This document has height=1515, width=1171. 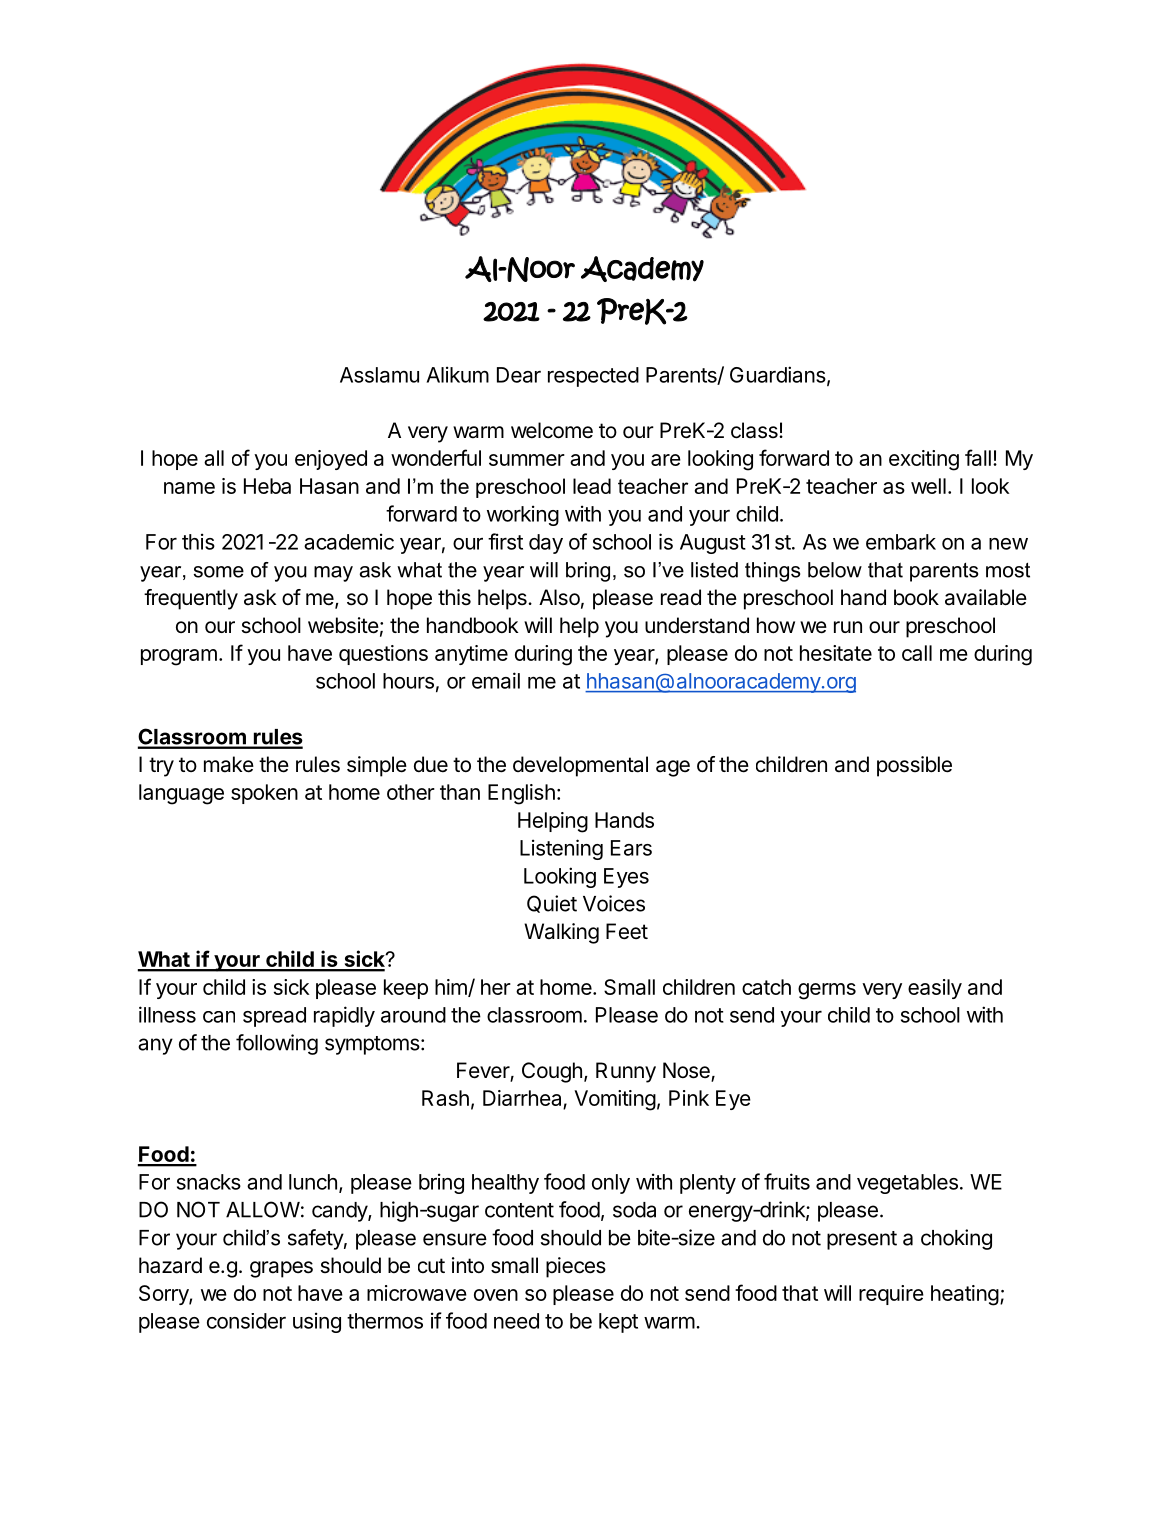 I want to click on enjoyed, so click(x=331, y=460).
